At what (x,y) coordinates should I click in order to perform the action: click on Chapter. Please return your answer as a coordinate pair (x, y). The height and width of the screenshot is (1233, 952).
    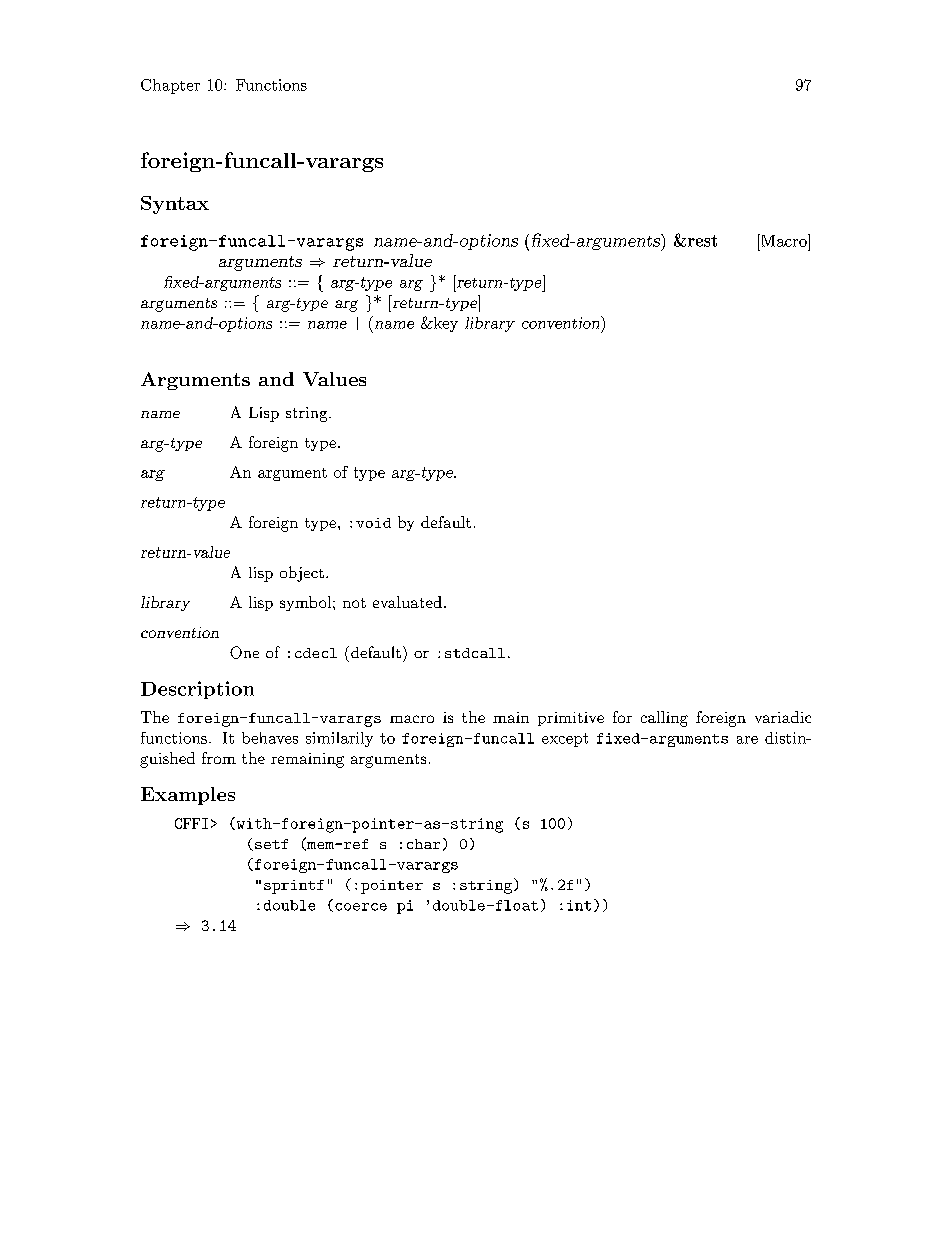
    Looking at the image, I should click on (170, 86).
